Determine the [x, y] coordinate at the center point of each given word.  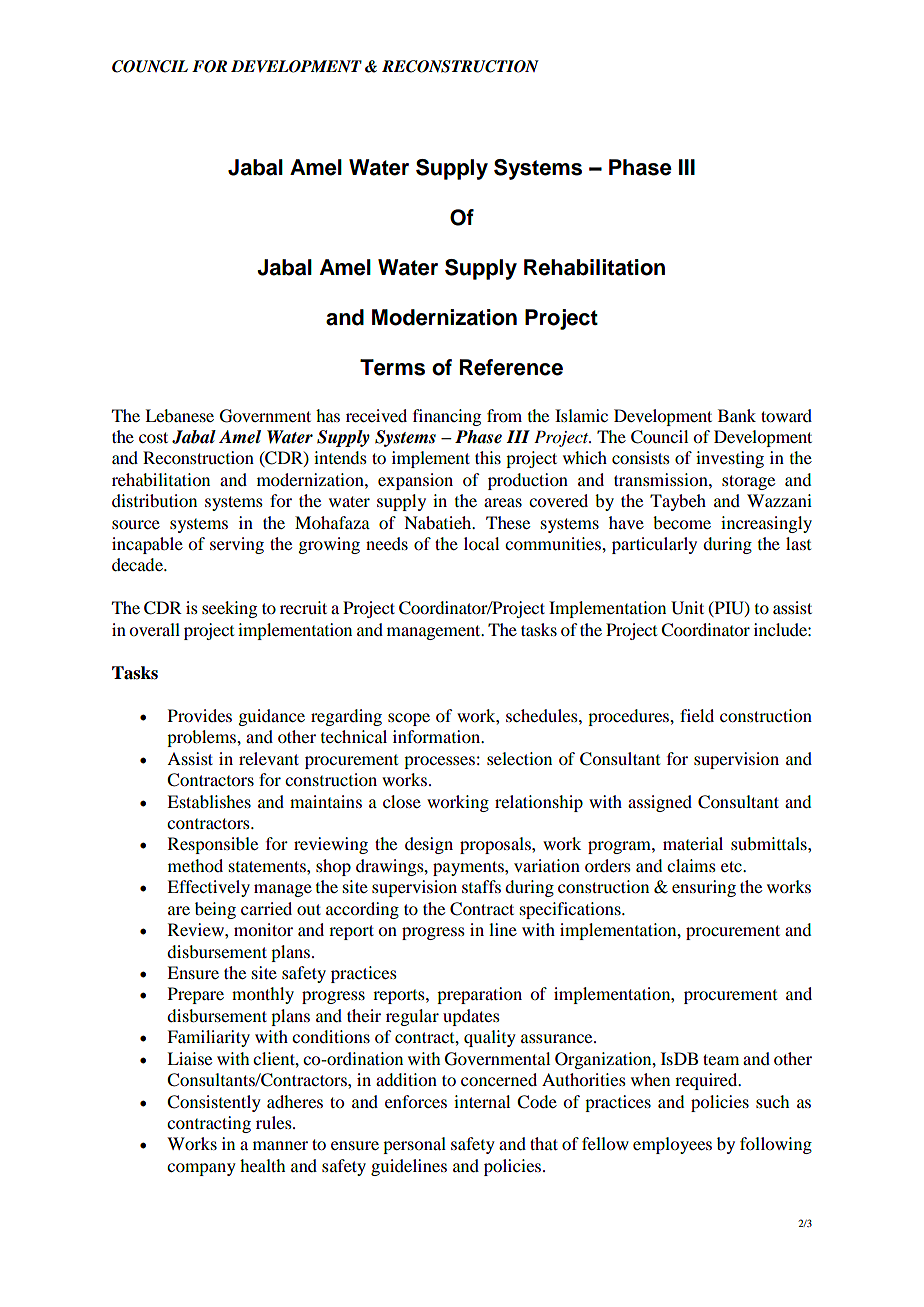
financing [447, 417]
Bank [737, 415]
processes [439, 762]
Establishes [209, 801]
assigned [660, 803]
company [201, 1169]
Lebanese [179, 415]
